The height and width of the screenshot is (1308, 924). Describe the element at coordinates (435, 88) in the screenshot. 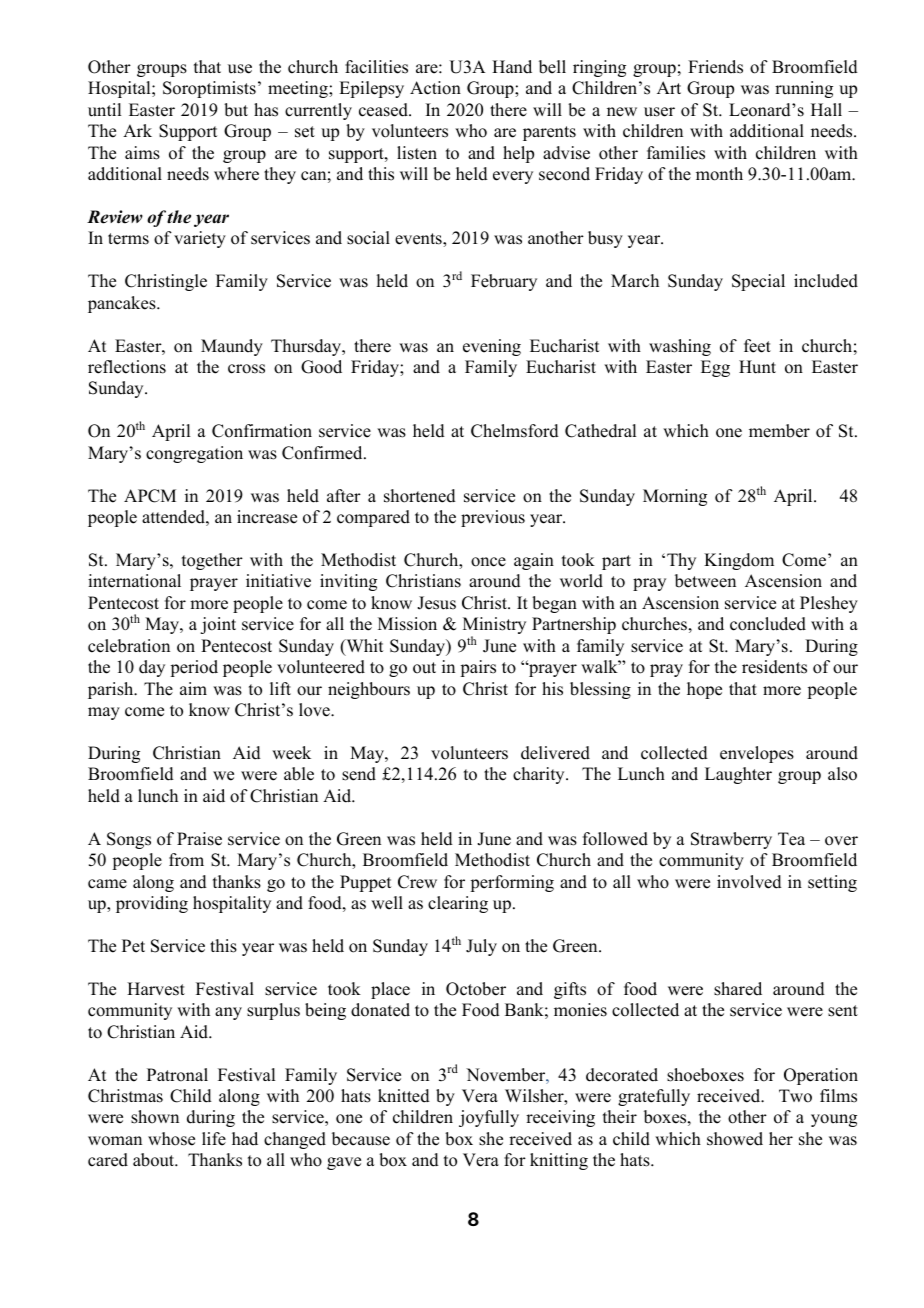

I see `Action` at that location.
